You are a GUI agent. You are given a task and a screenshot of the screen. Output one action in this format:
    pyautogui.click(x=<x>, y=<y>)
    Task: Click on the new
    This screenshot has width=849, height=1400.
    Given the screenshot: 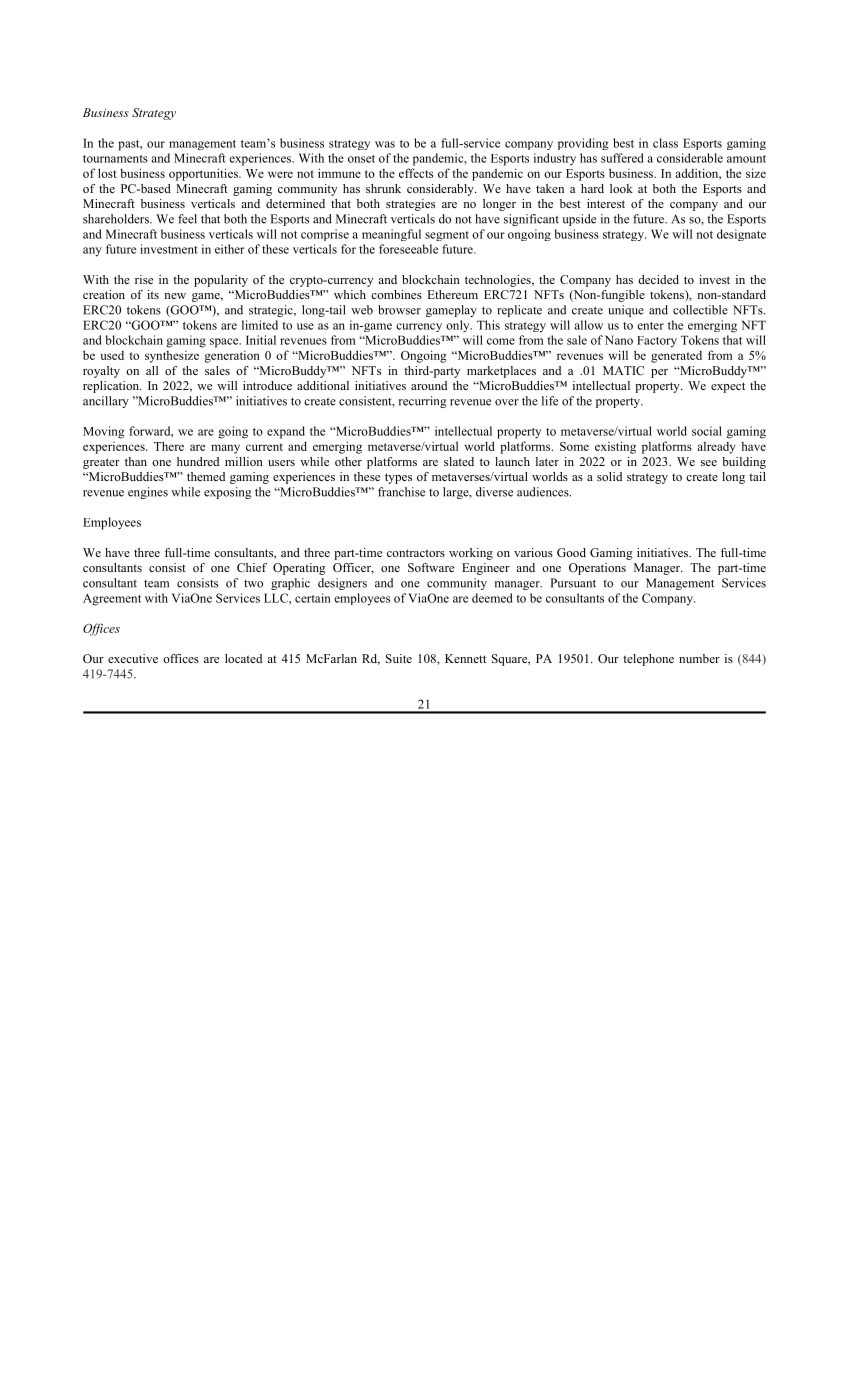 What is the action you would take?
    pyautogui.click(x=175, y=296)
